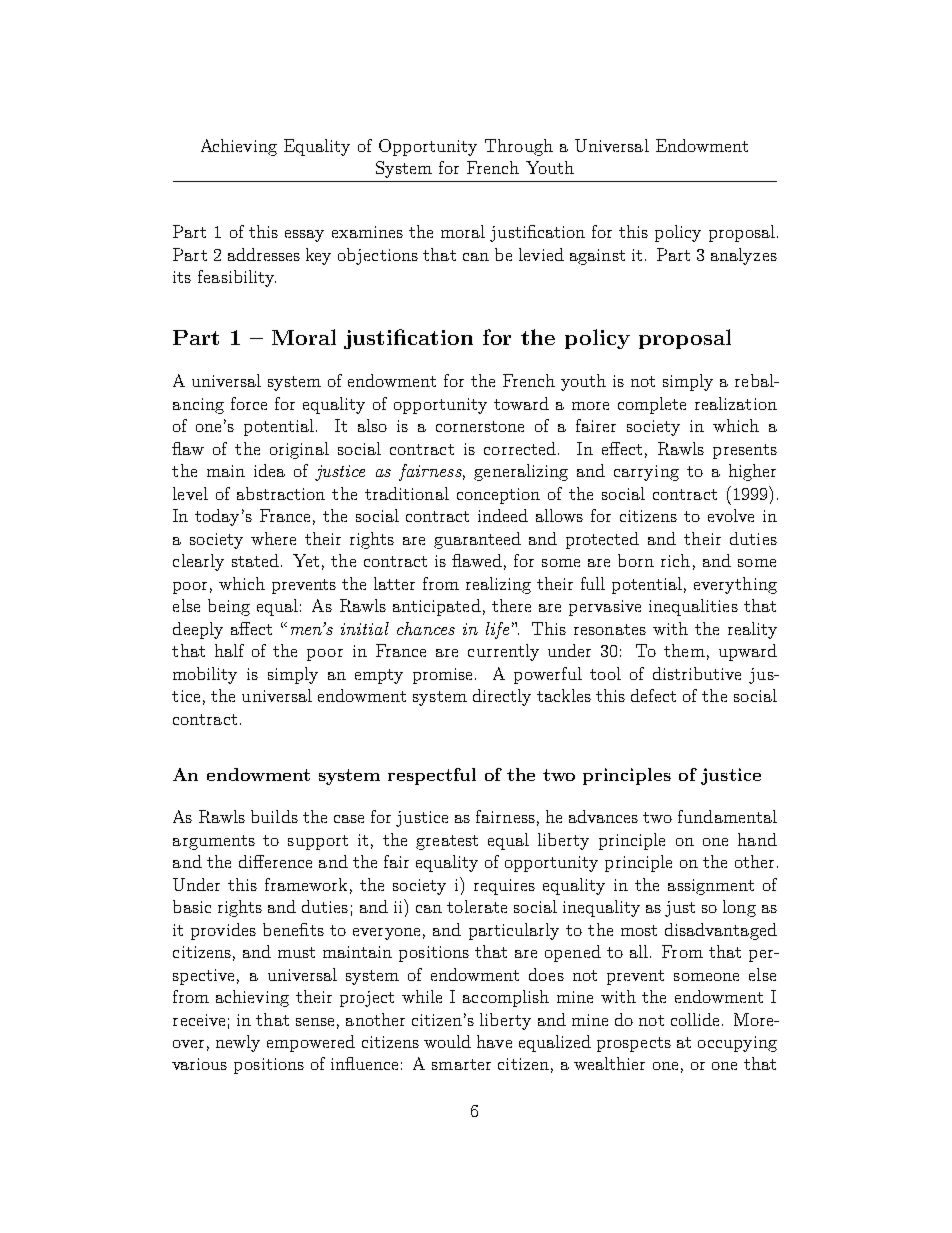 This page has height=1233, width=952. What do you see at coordinates (251, 628) in the page?
I see `affect` at bounding box center [251, 628].
